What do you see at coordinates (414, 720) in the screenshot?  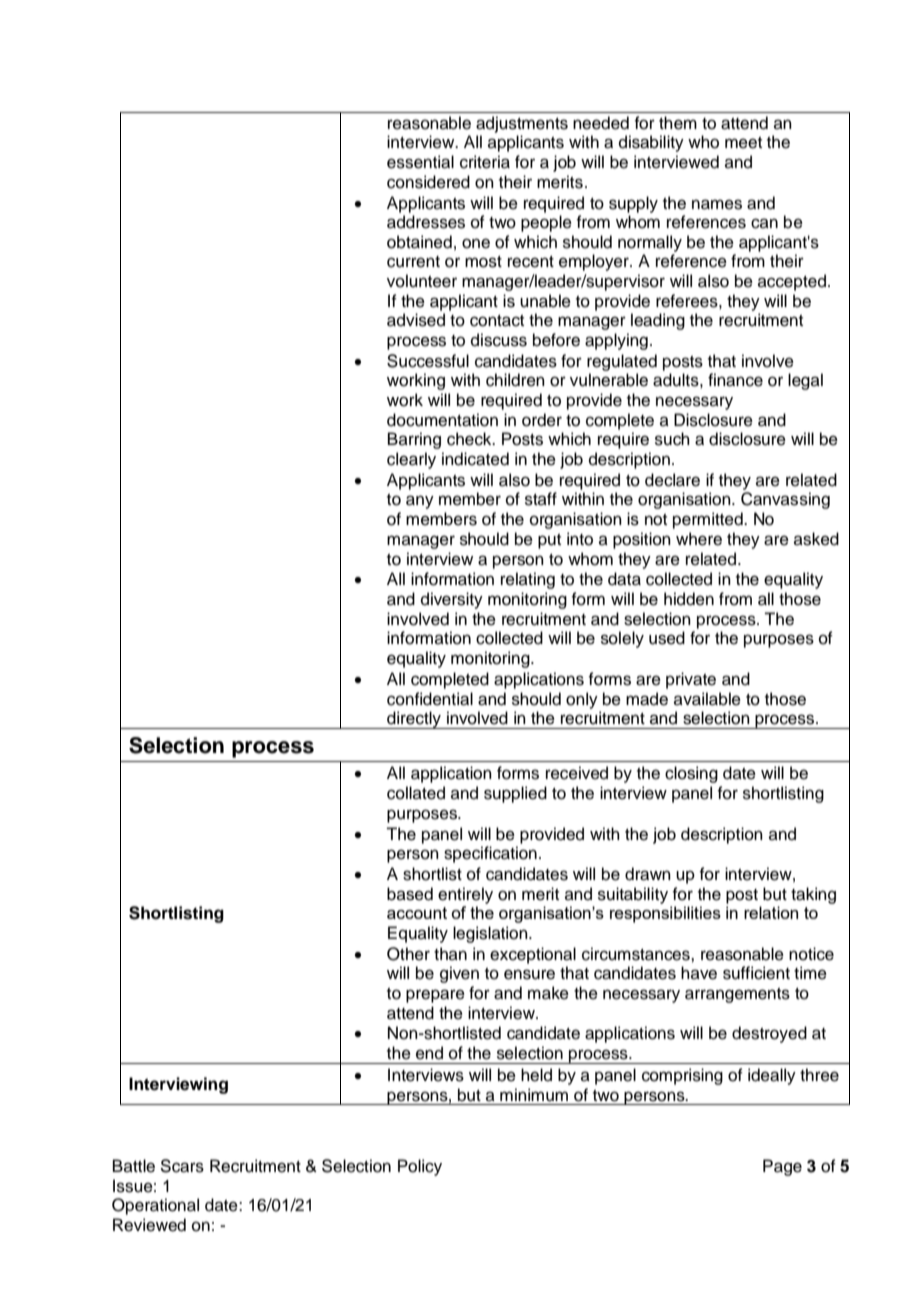 I see `directly` at bounding box center [414, 720].
